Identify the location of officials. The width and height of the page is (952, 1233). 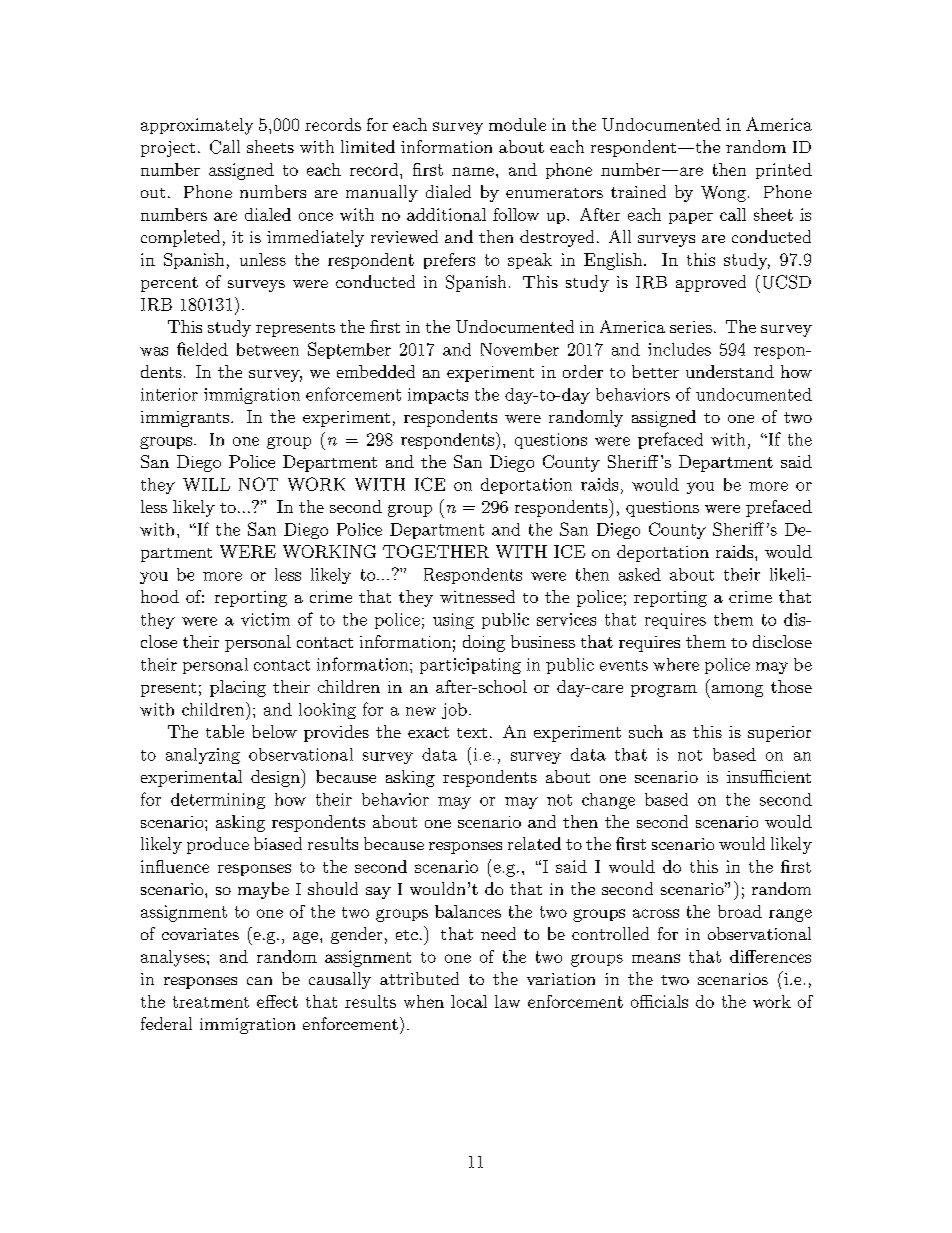
(659, 1001).
